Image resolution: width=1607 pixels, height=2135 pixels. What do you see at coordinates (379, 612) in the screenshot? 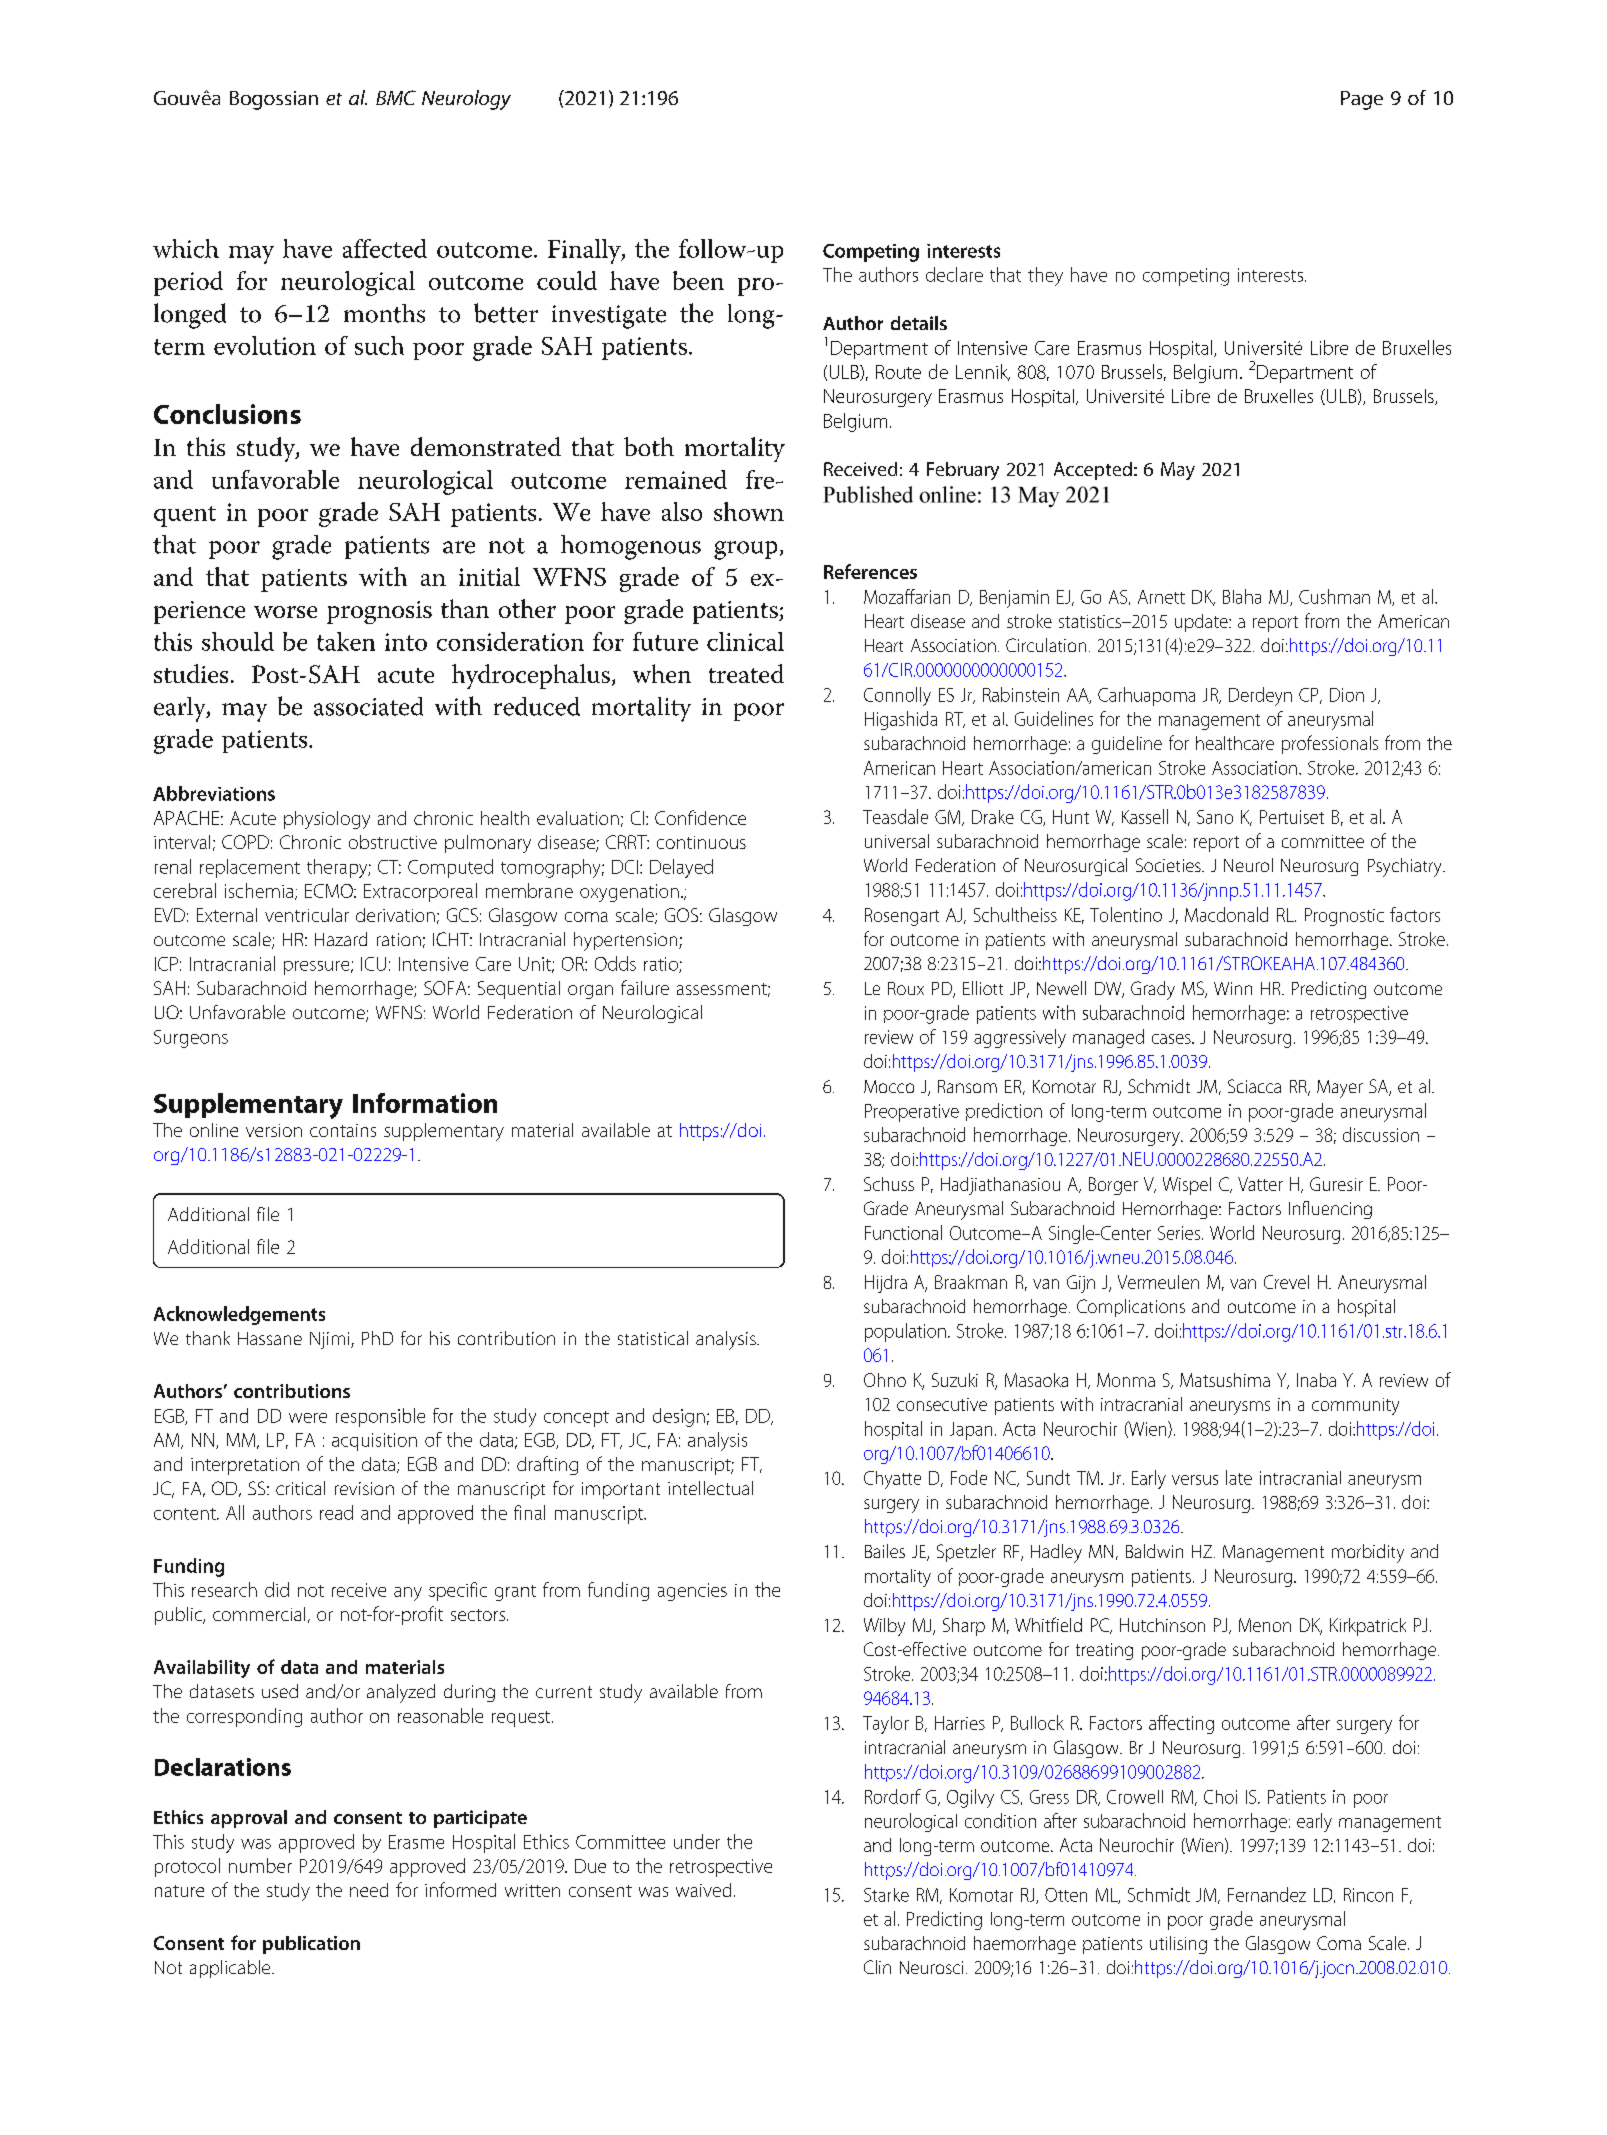
I see `prognosis` at bounding box center [379, 612].
